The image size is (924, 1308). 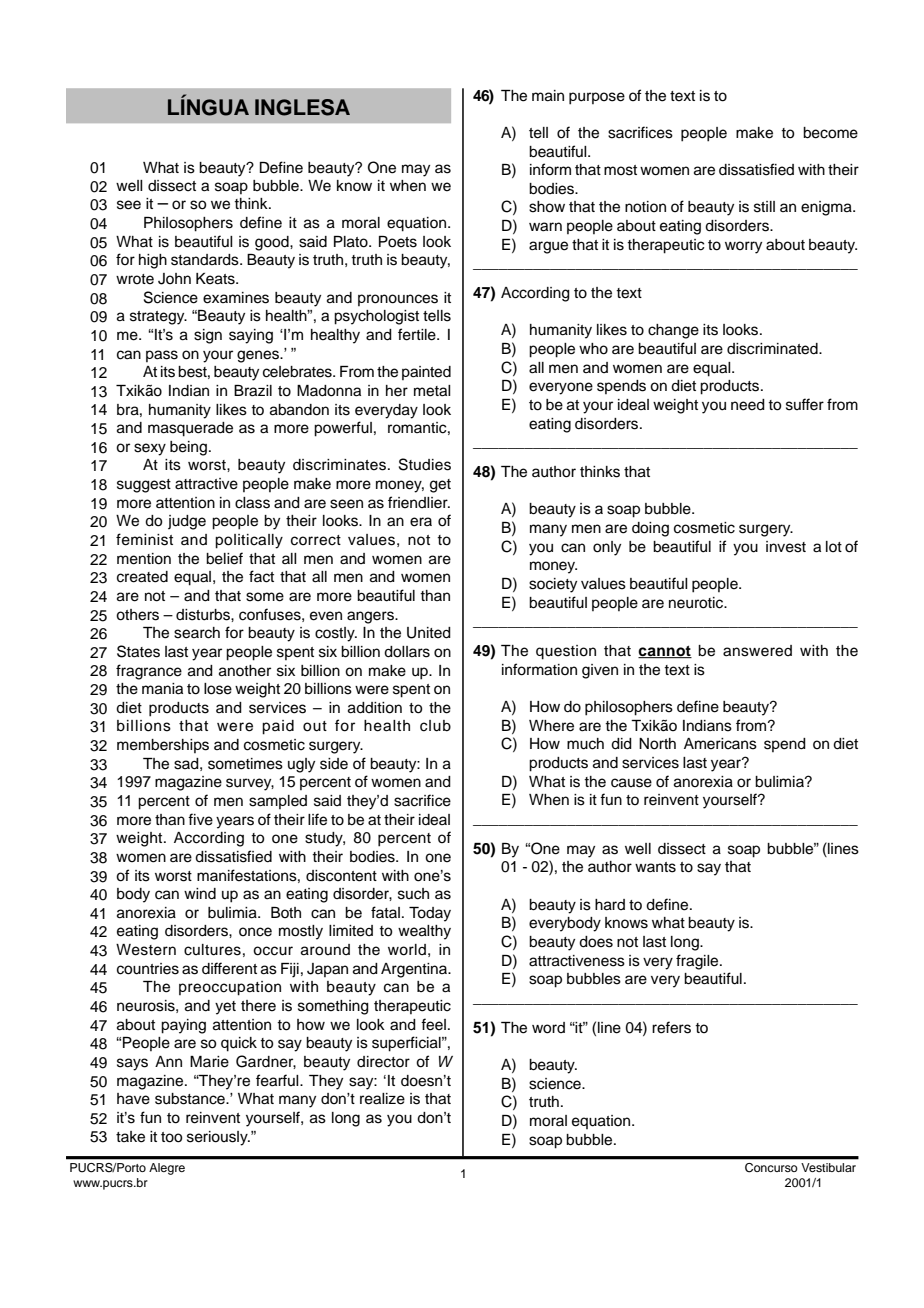 What do you see at coordinates (430, 914) in the image?
I see `Today` at bounding box center [430, 914].
